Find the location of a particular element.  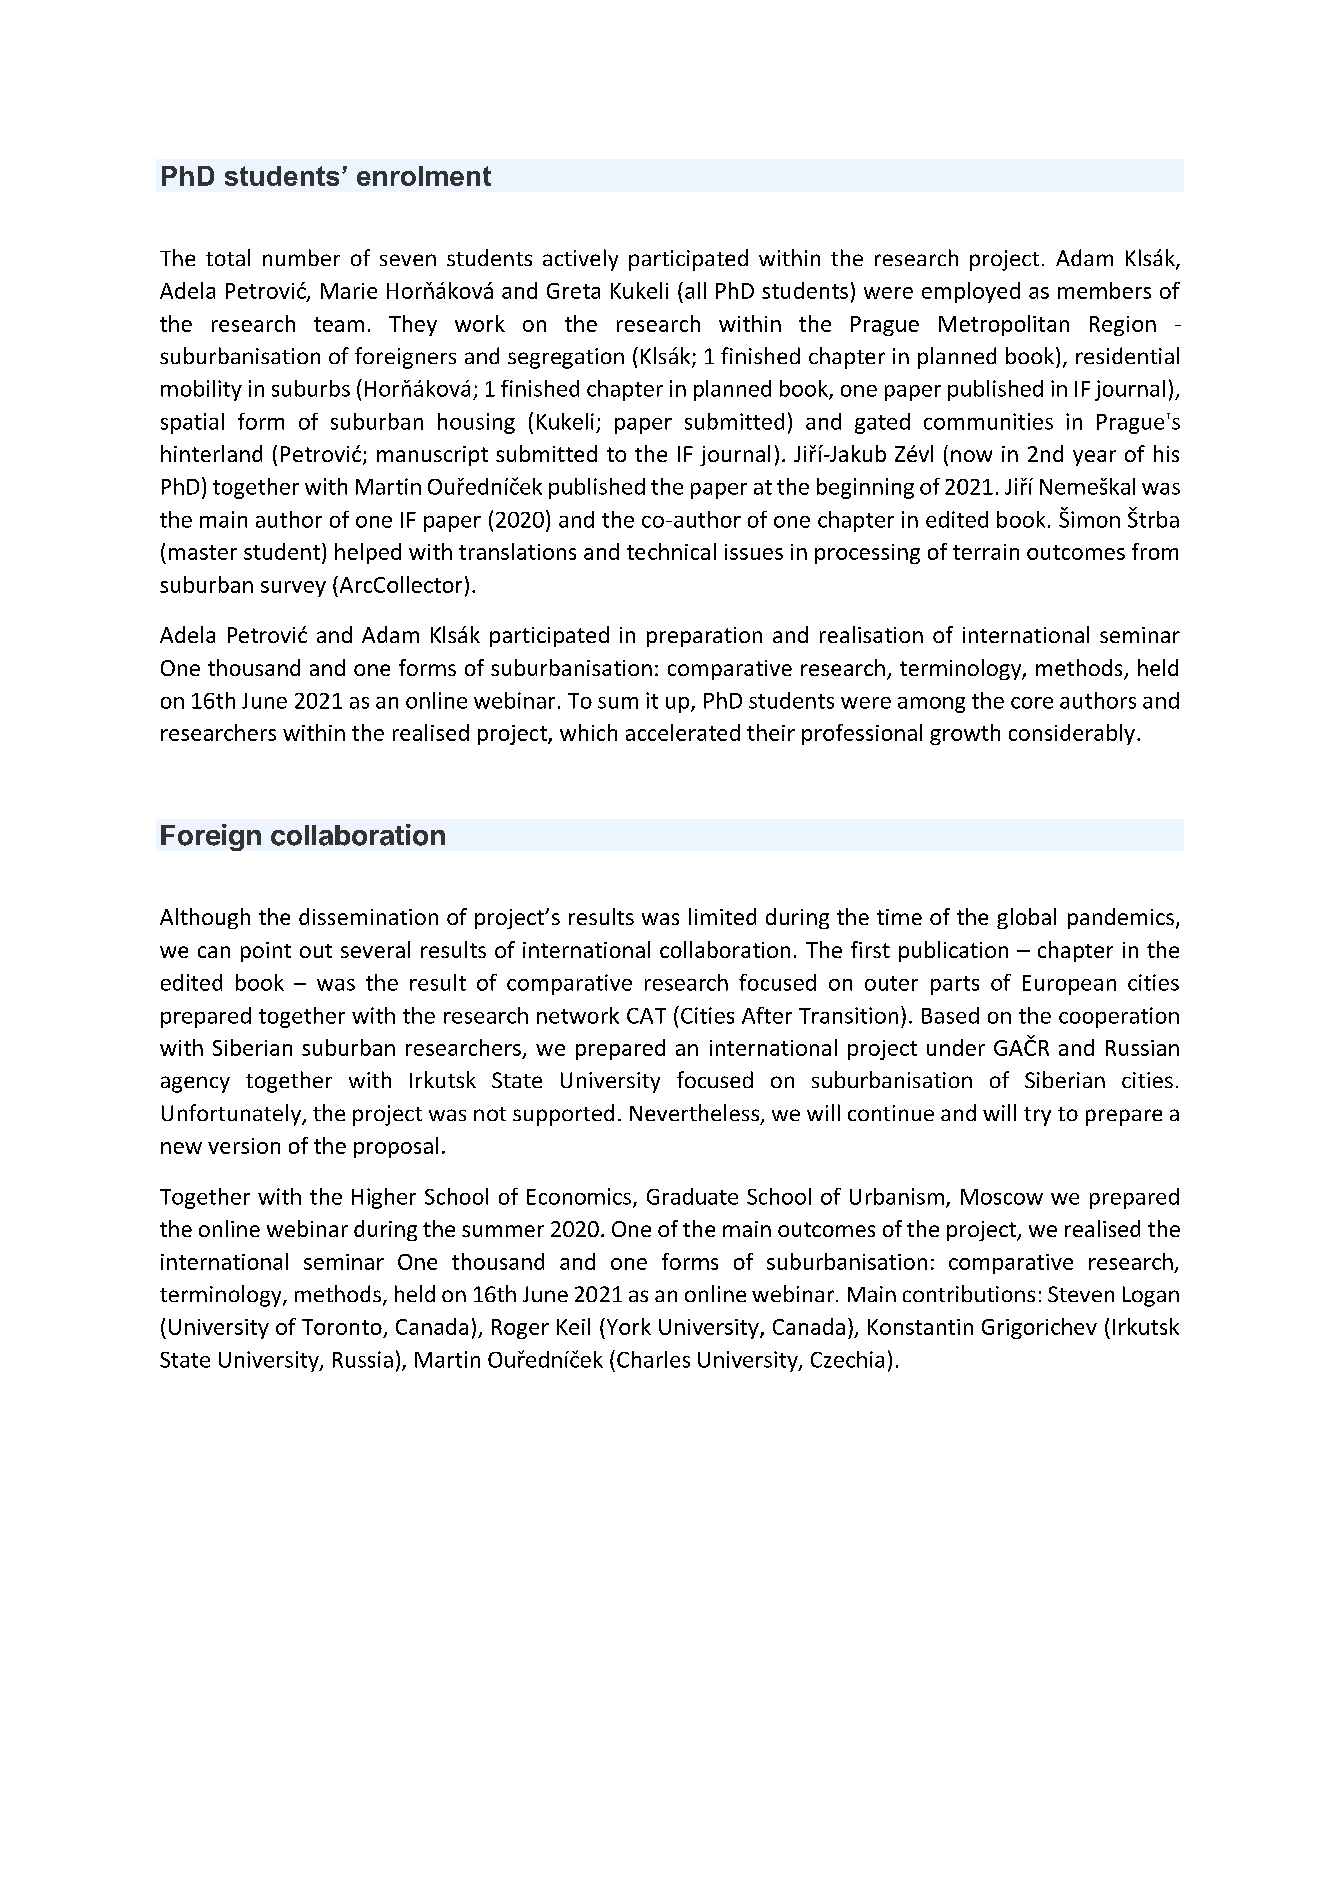

actively is located at coordinates (580, 260).
